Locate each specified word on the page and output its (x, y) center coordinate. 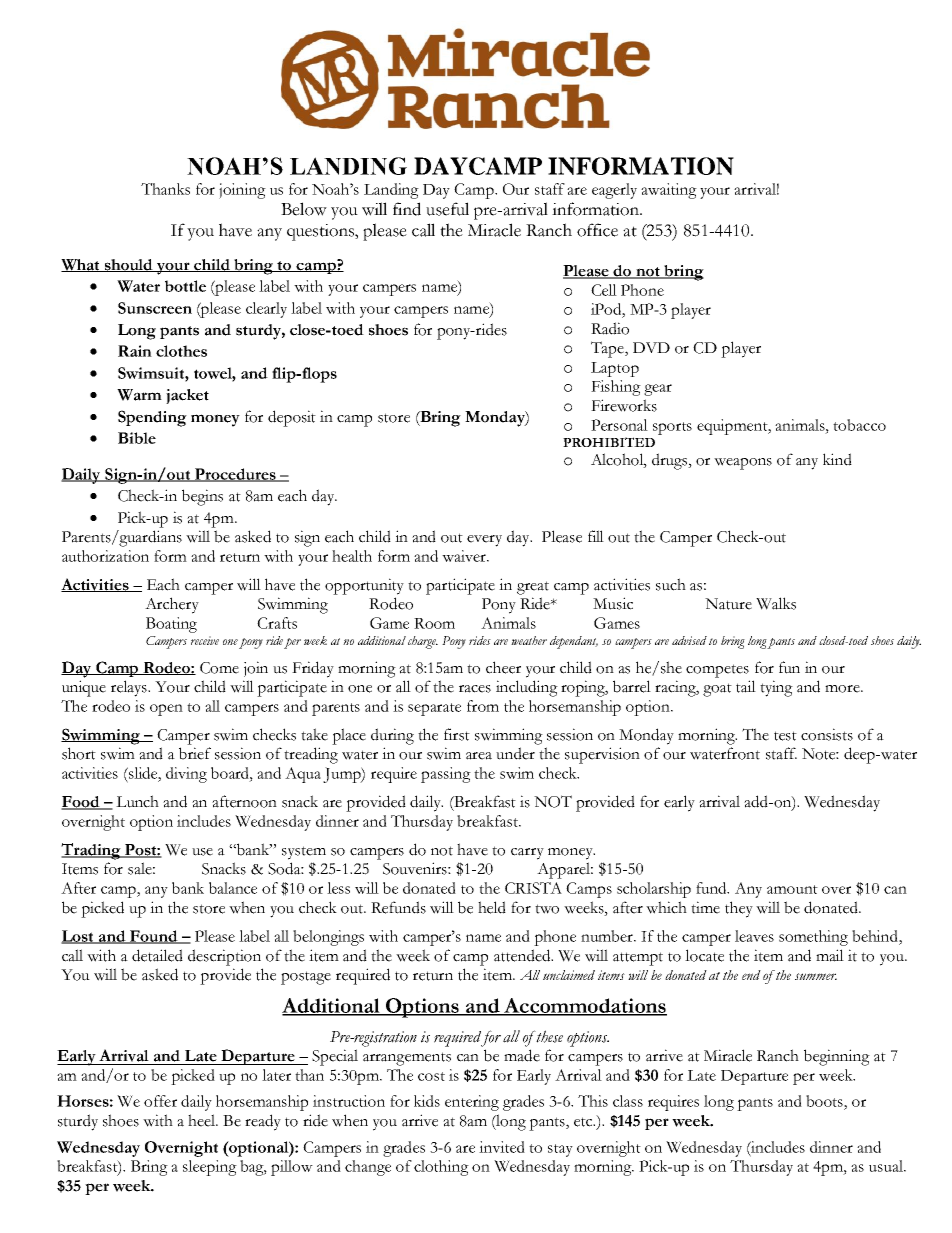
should (129, 265)
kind (837, 459)
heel (203, 1120)
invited (502, 1147)
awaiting (669, 191)
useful (447, 209)
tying (776, 688)
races (475, 689)
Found (154, 937)
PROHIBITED (609, 442)
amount (792, 889)
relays (130, 688)
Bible (137, 438)
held (492, 907)
